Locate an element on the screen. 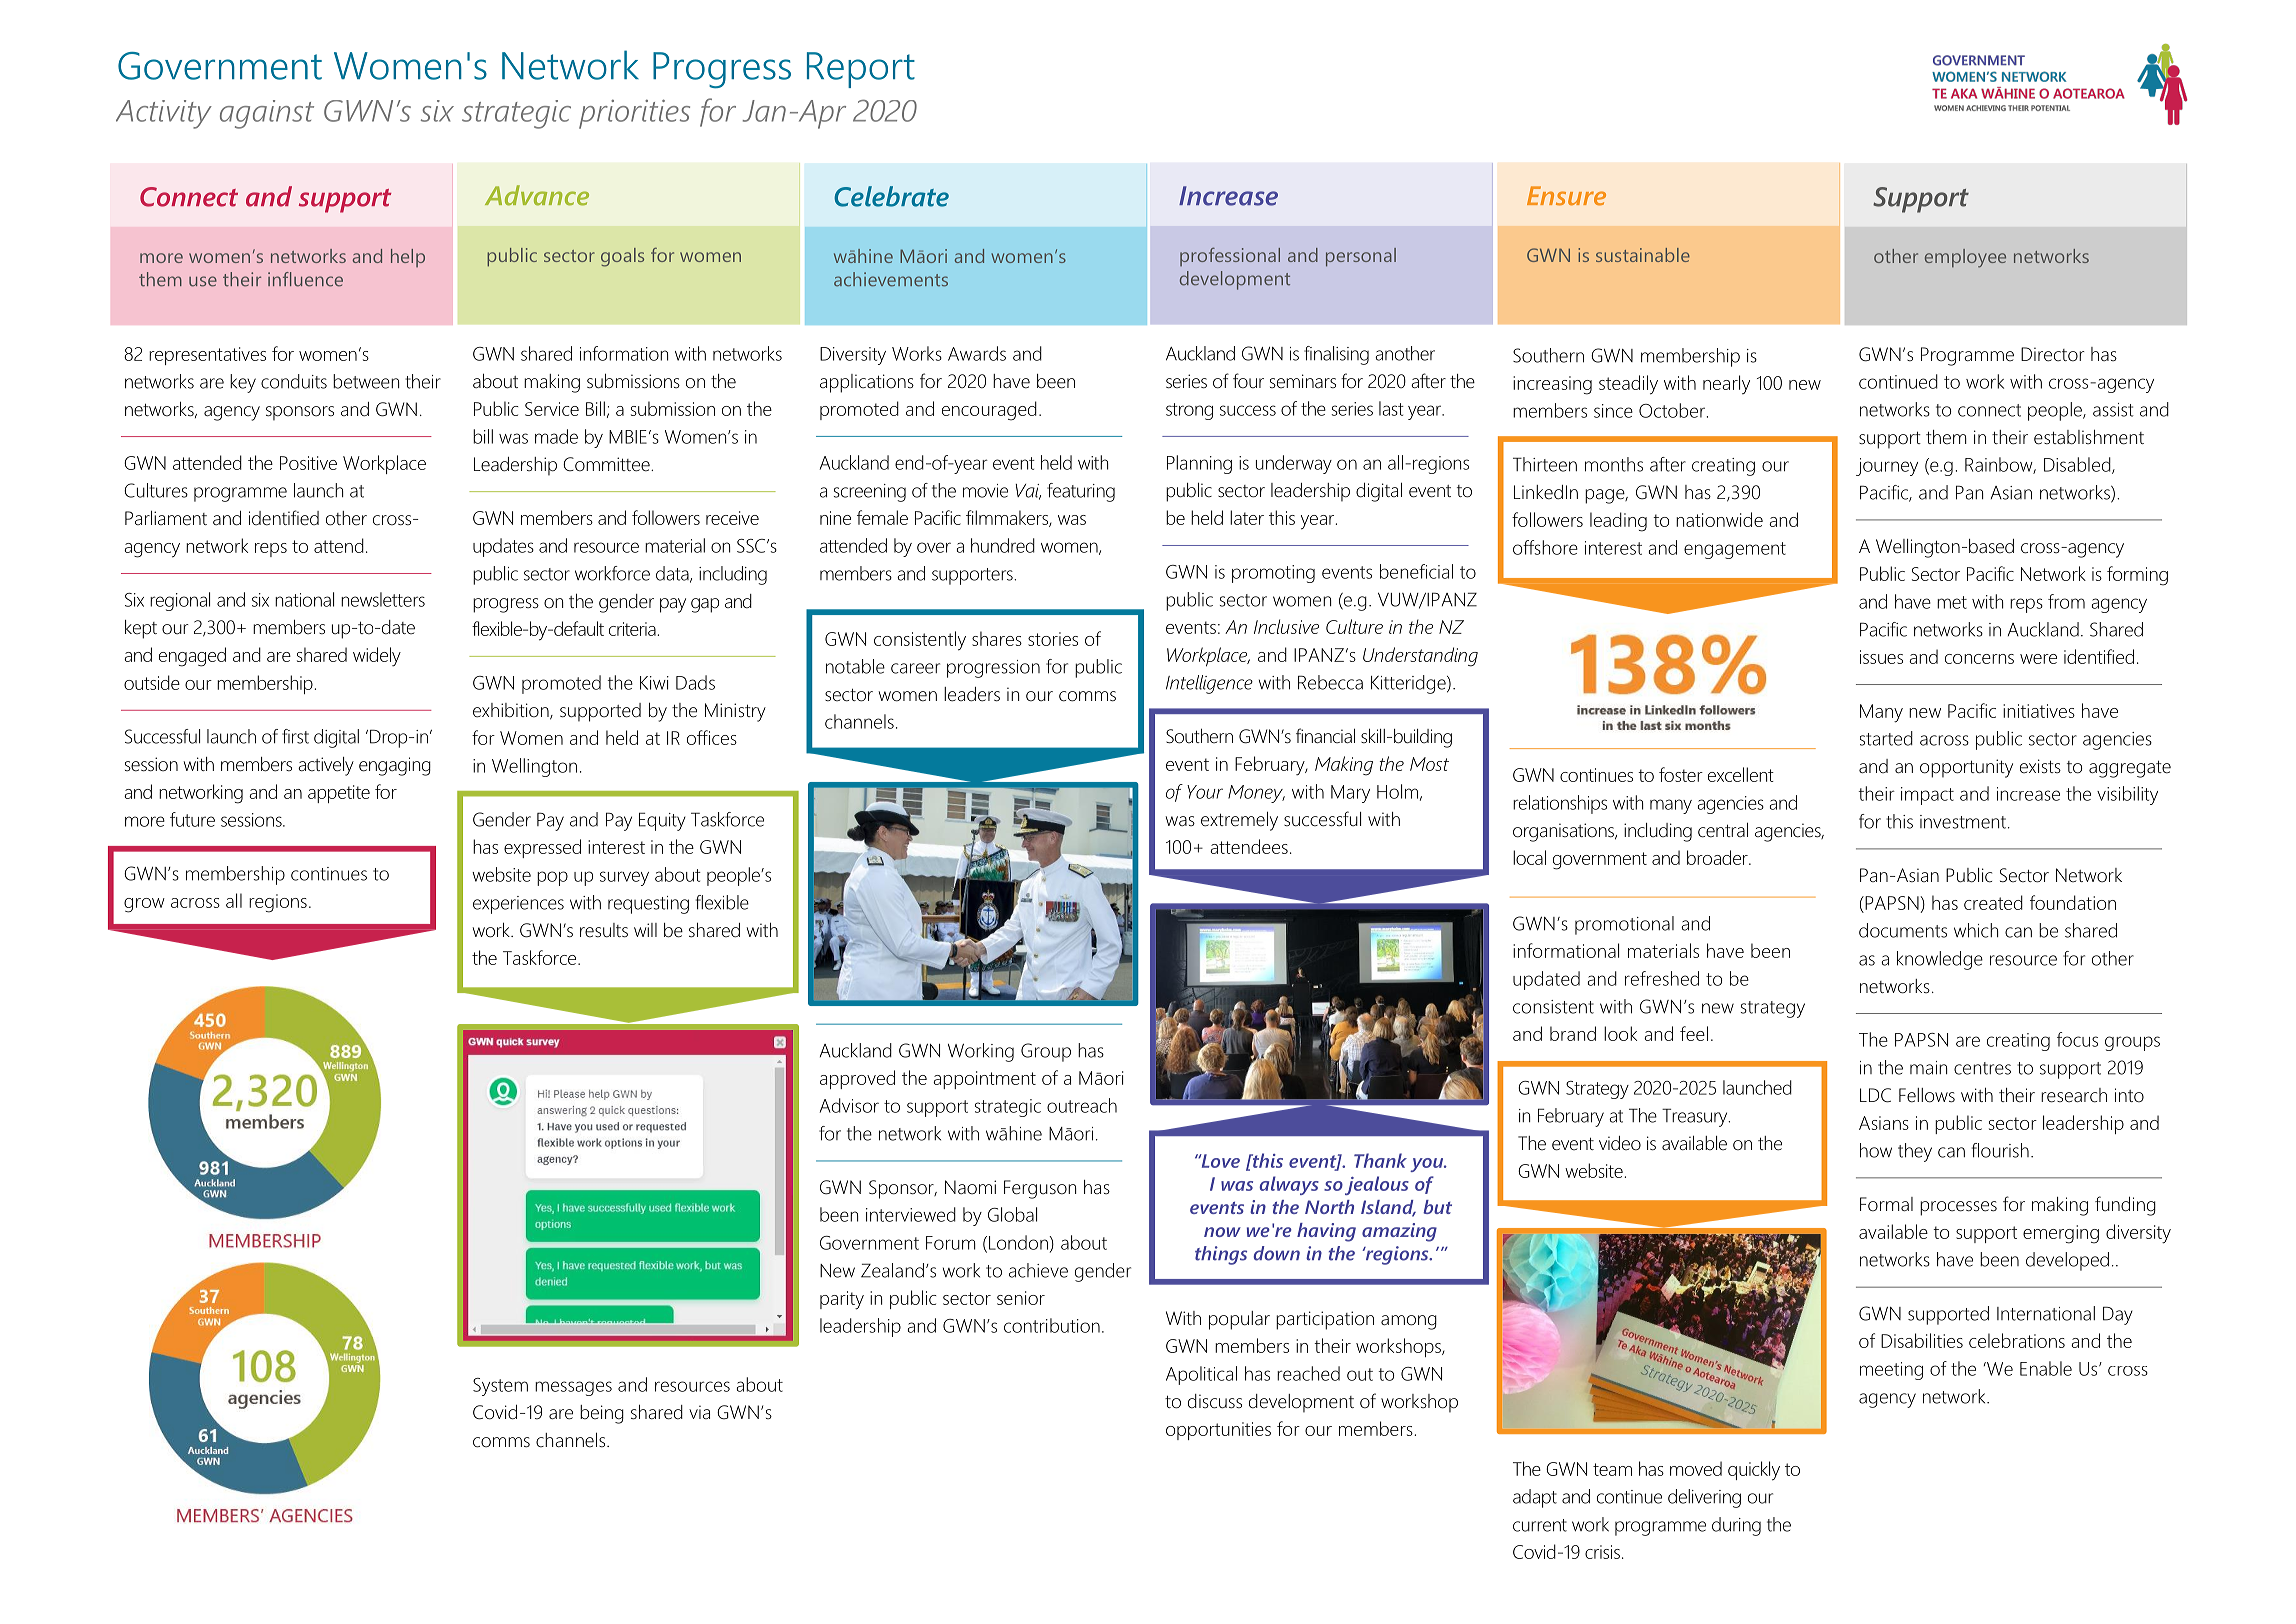 The image size is (2296, 1624). Ferguson is located at coordinates (1040, 1189).
